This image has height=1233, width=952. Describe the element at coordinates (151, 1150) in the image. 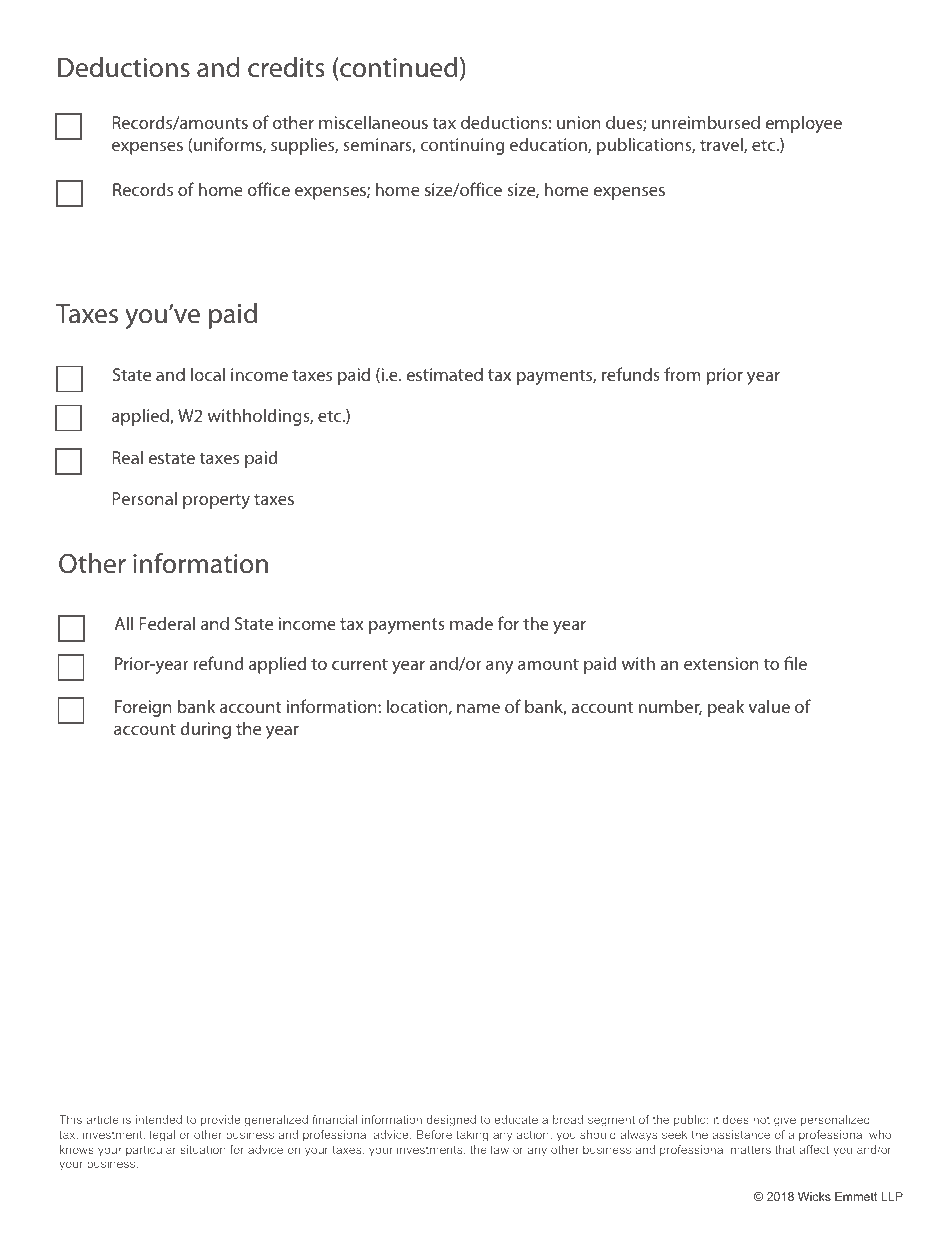

I see `particular` at that location.
